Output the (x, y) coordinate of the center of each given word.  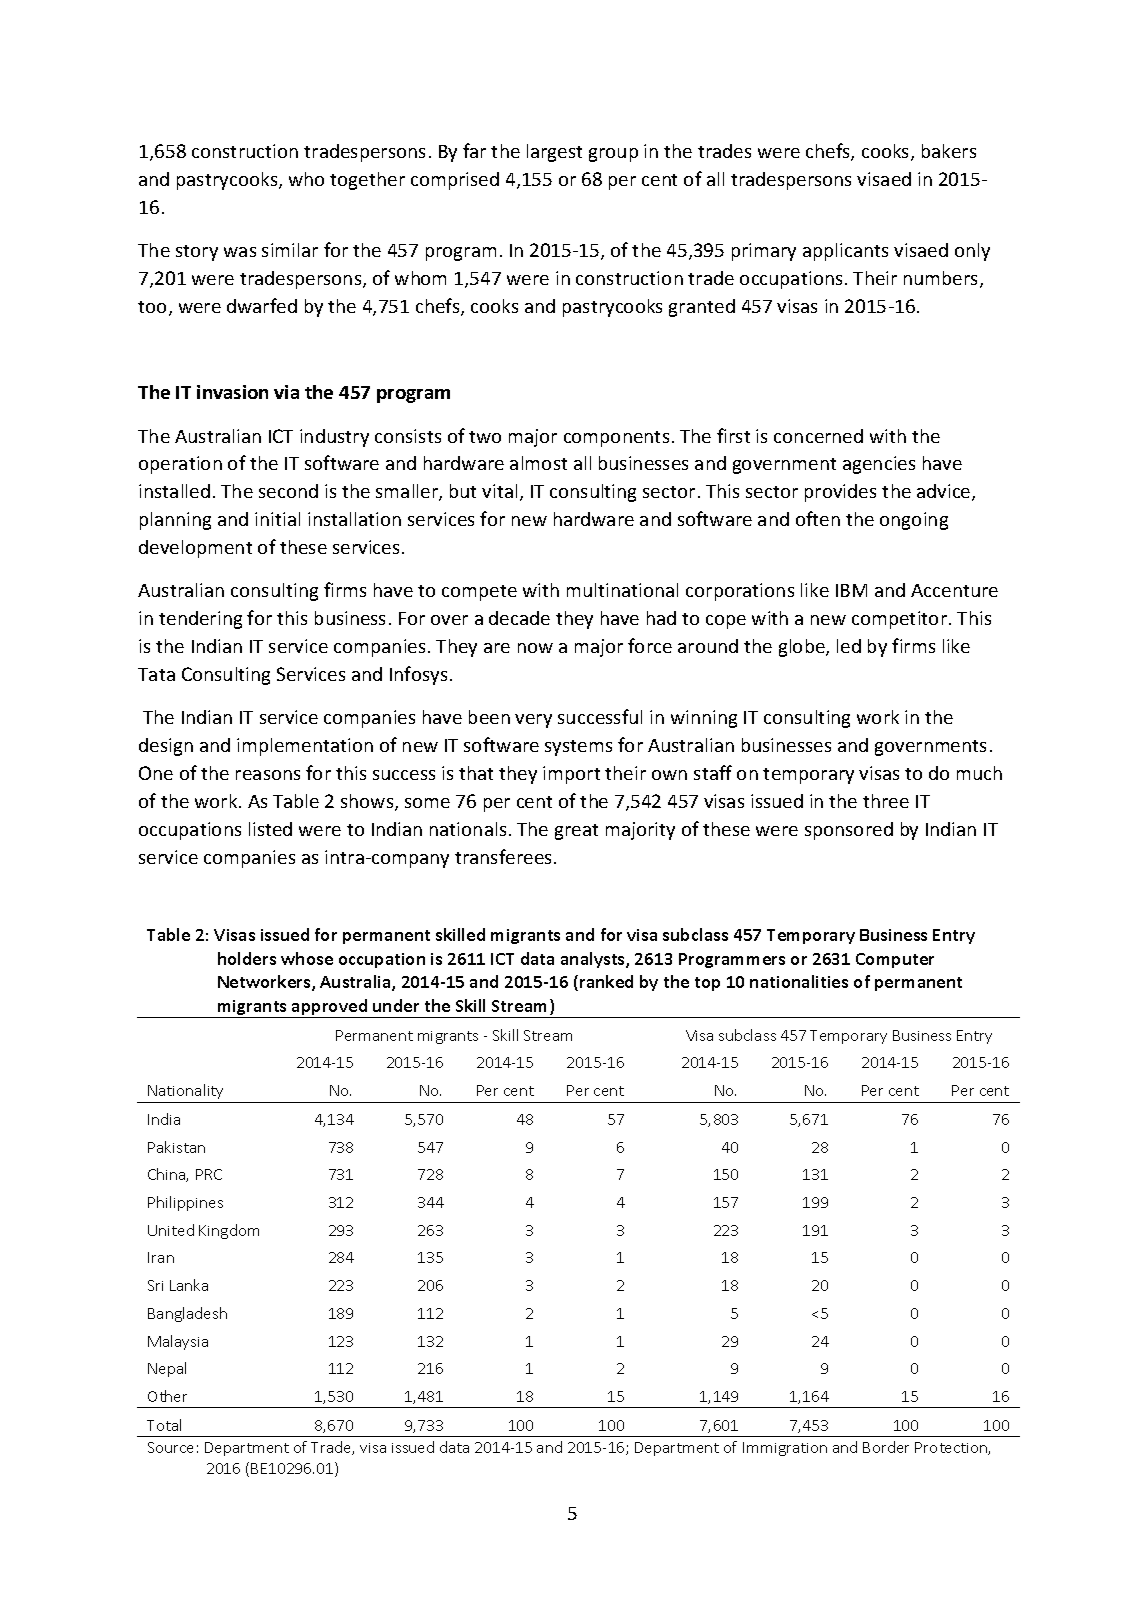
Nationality (185, 1091)
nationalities (799, 981)
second (288, 491)
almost (538, 463)
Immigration (785, 1449)
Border (886, 1447)
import (571, 775)
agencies (879, 465)
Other (167, 1396)
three (886, 801)
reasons (268, 775)
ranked (606, 981)
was (240, 252)
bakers (949, 151)
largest (554, 153)
